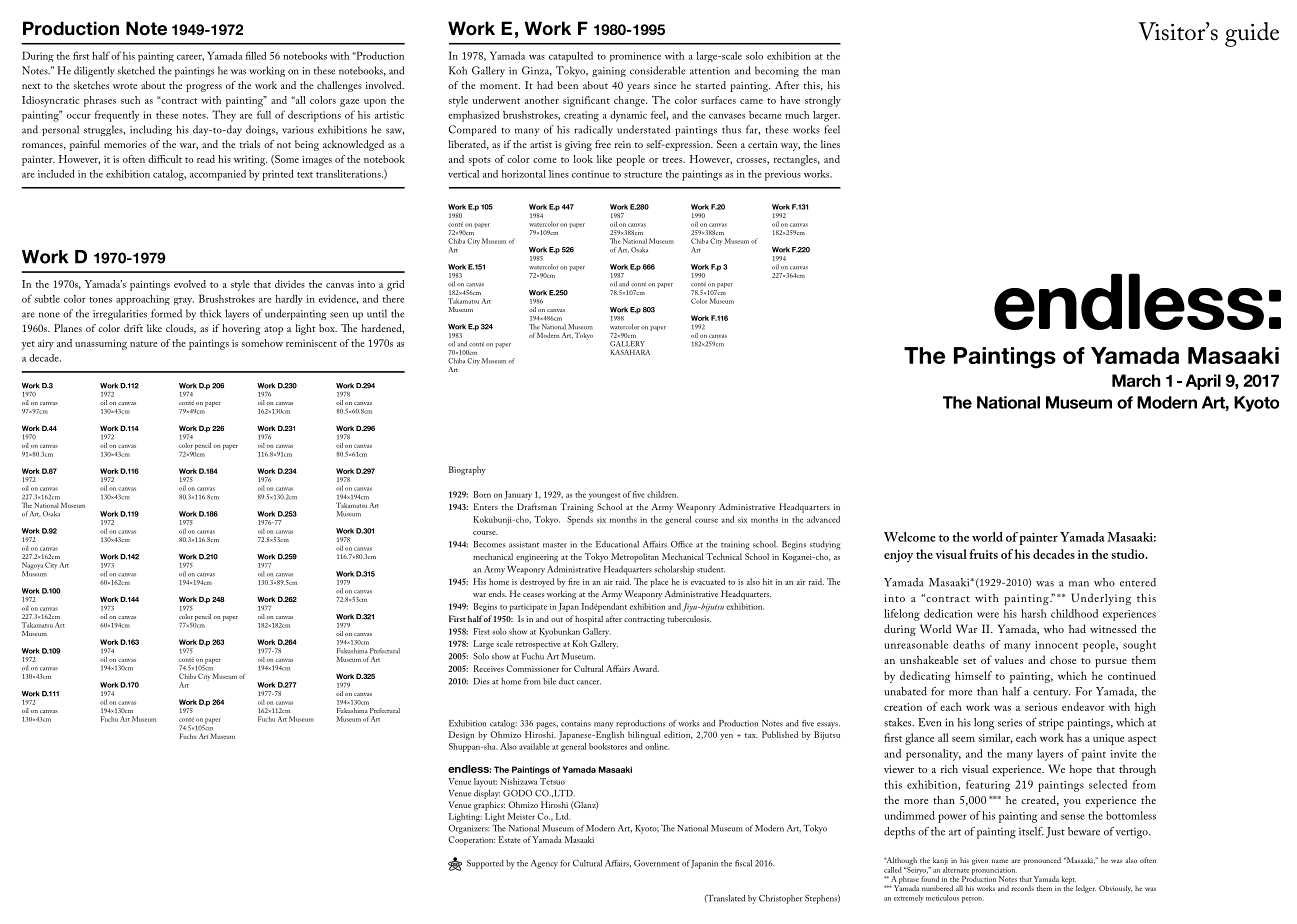  Describe the element at coordinates (1252, 34) in the screenshot. I see `guide` at that location.
